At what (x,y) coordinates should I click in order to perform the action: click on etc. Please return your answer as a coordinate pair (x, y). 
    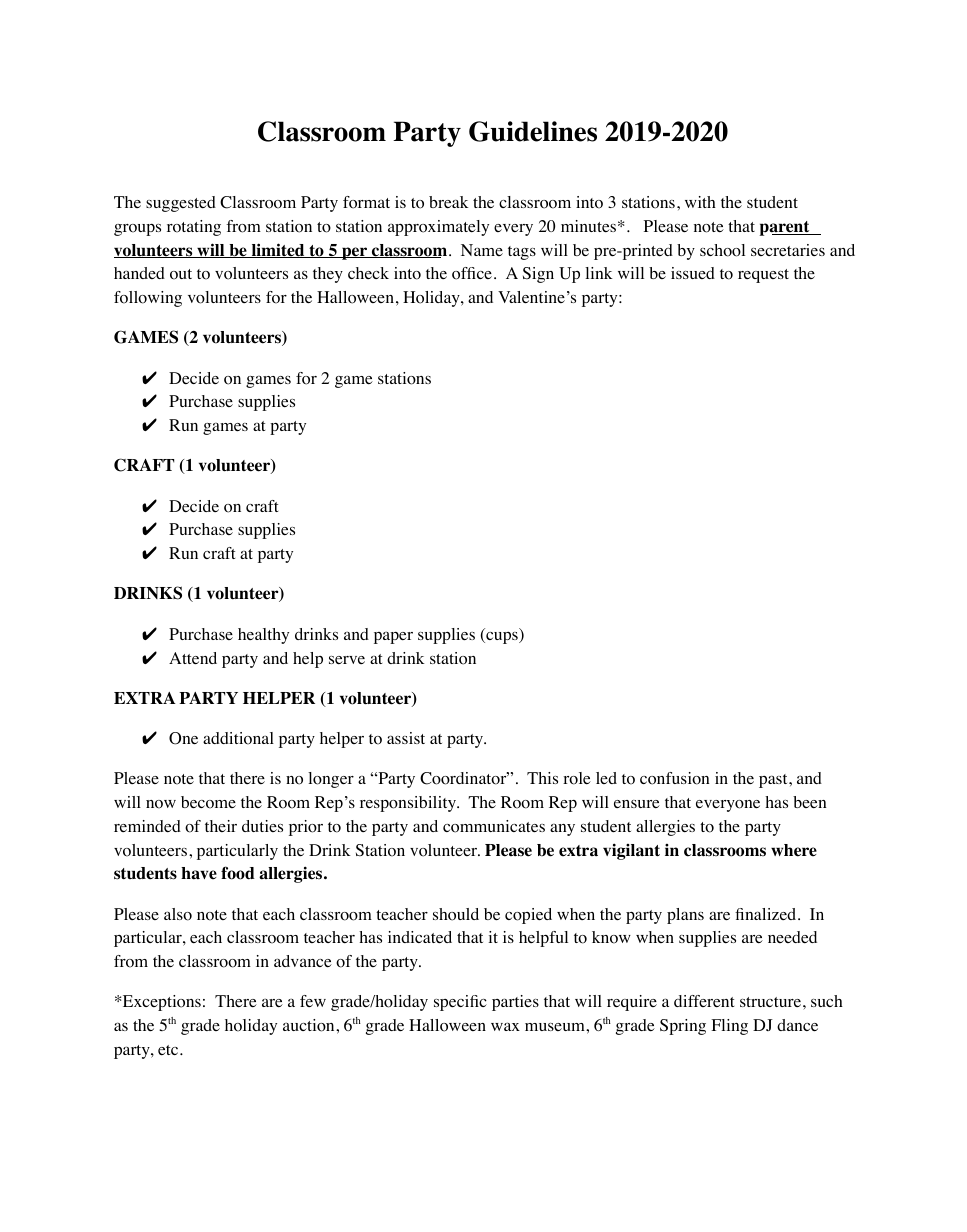
    Looking at the image, I should click on (169, 1050).
